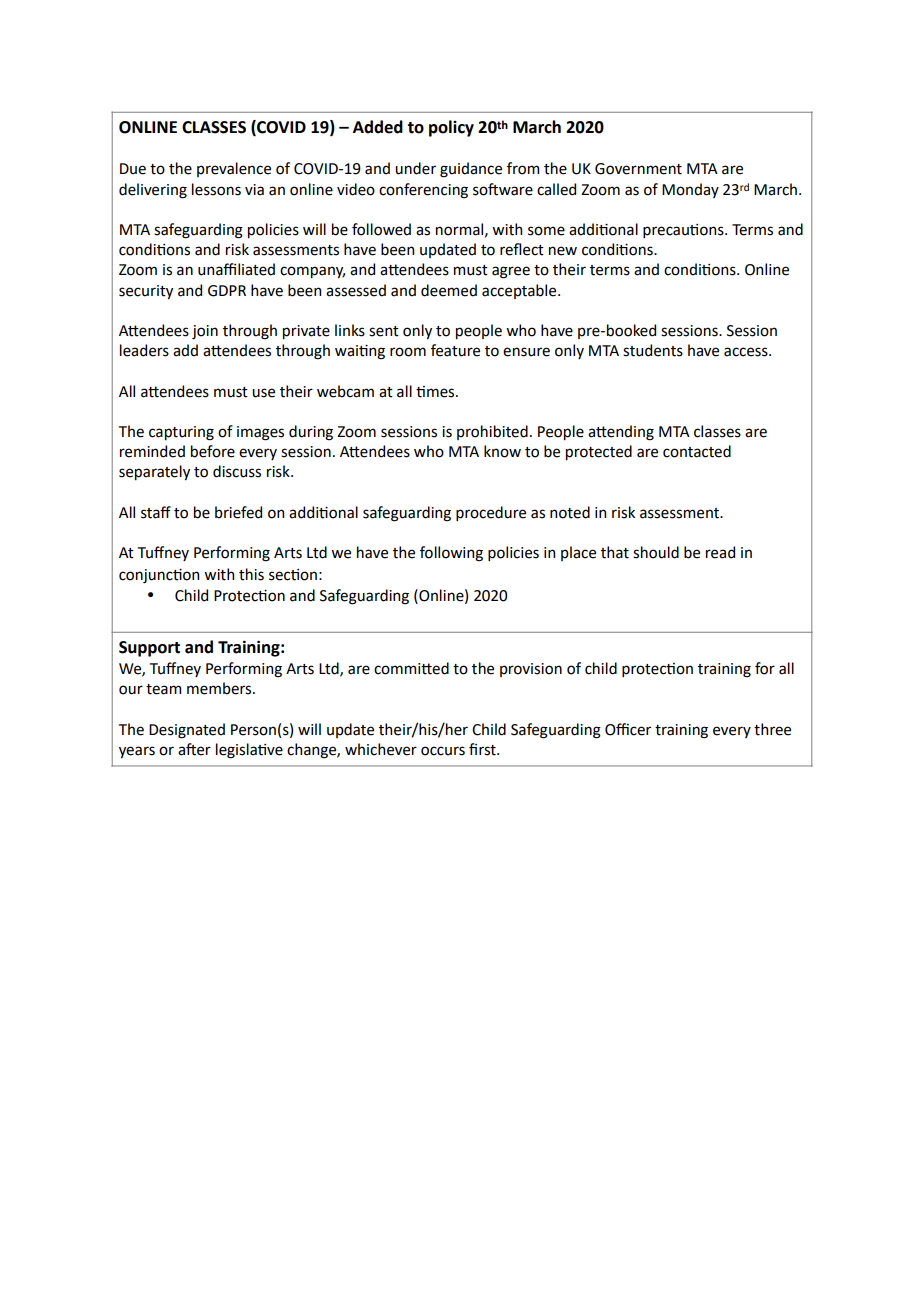 The width and height of the image is (924, 1308). I want to click on GDPR, so click(227, 291).
